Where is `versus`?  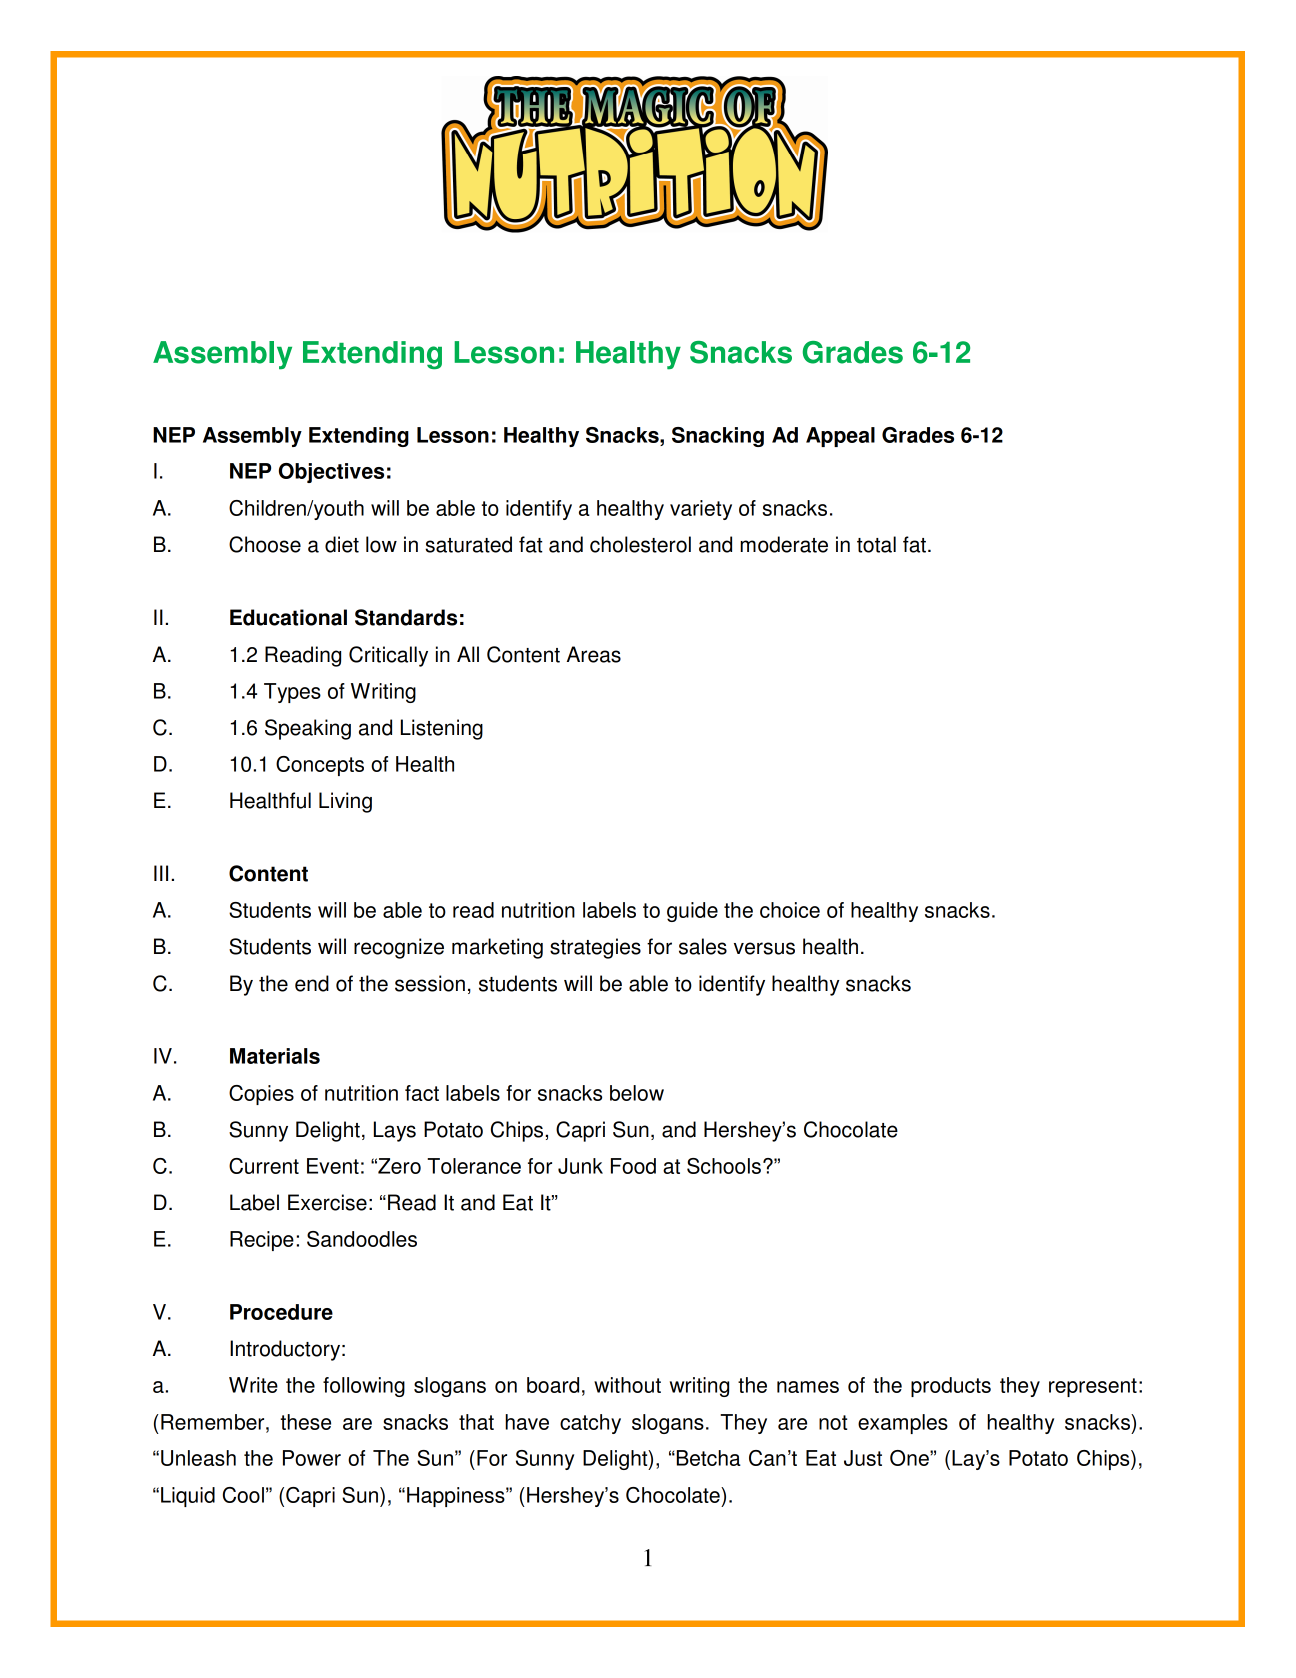 versus is located at coordinates (764, 948).
